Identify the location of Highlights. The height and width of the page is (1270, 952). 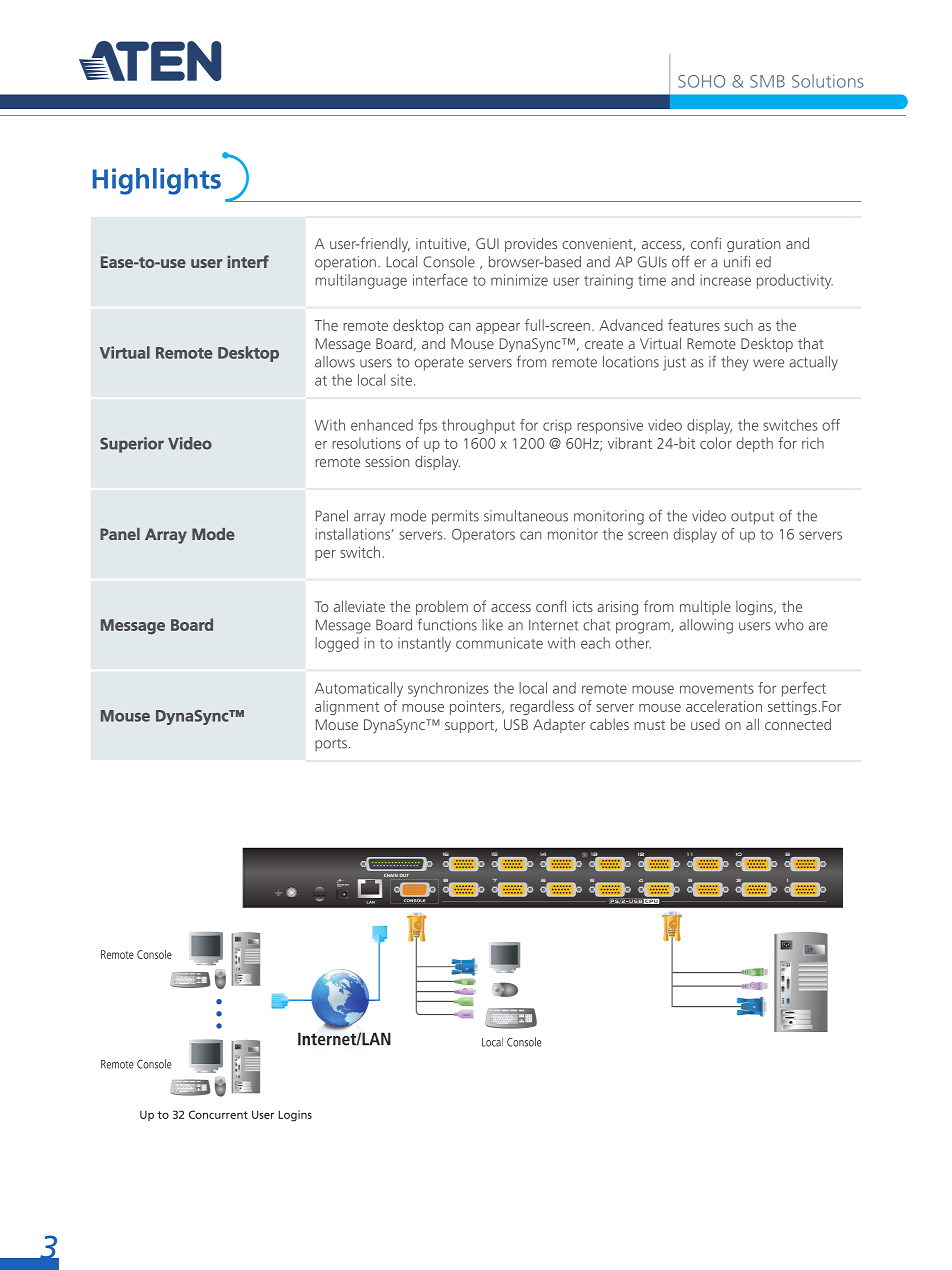
(157, 181).
